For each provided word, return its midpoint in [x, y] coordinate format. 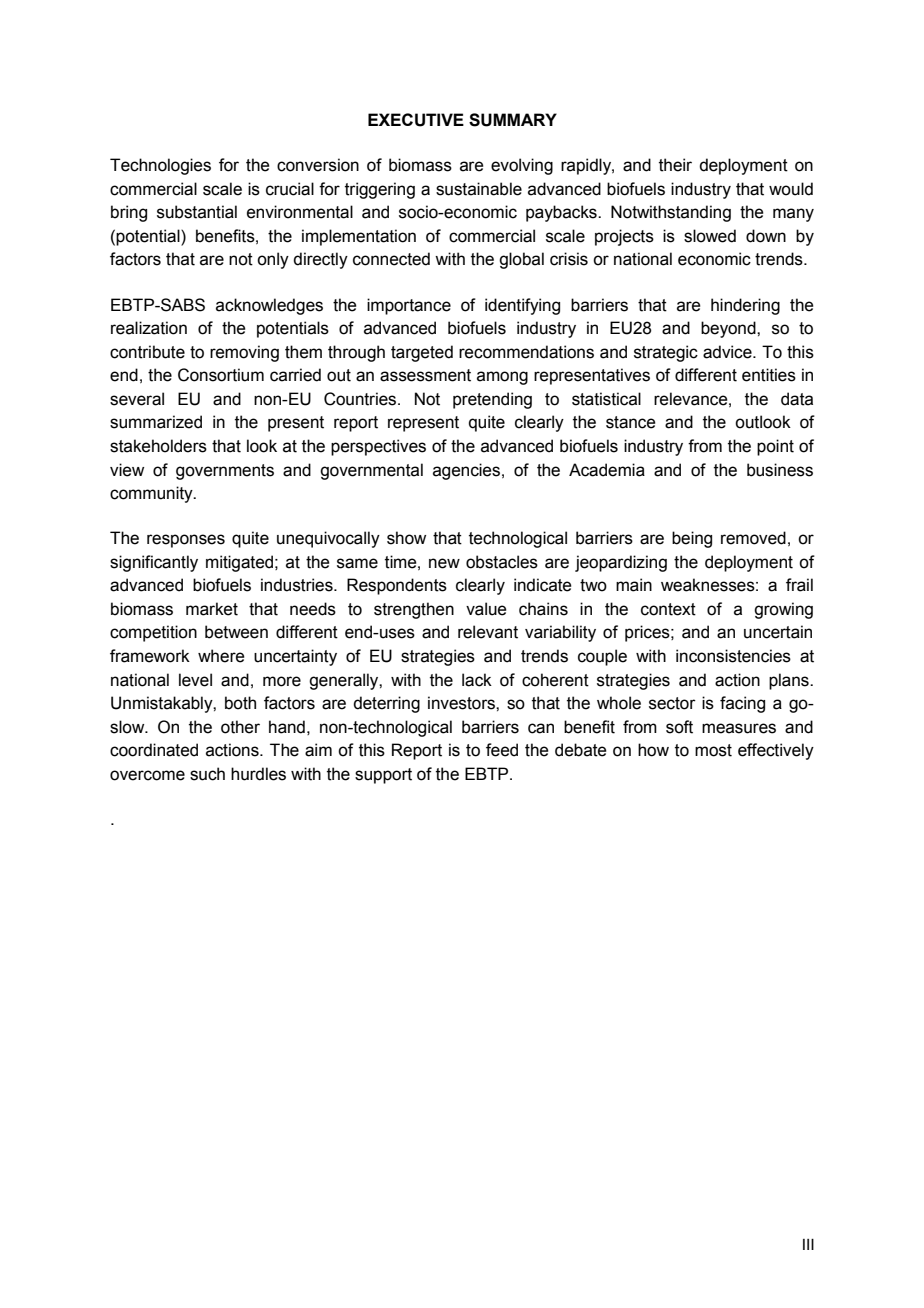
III [808, 1244]
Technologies [160, 166]
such [207, 774]
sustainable [479, 189]
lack [477, 680]
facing [742, 704]
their [675, 165]
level [195, 680]
